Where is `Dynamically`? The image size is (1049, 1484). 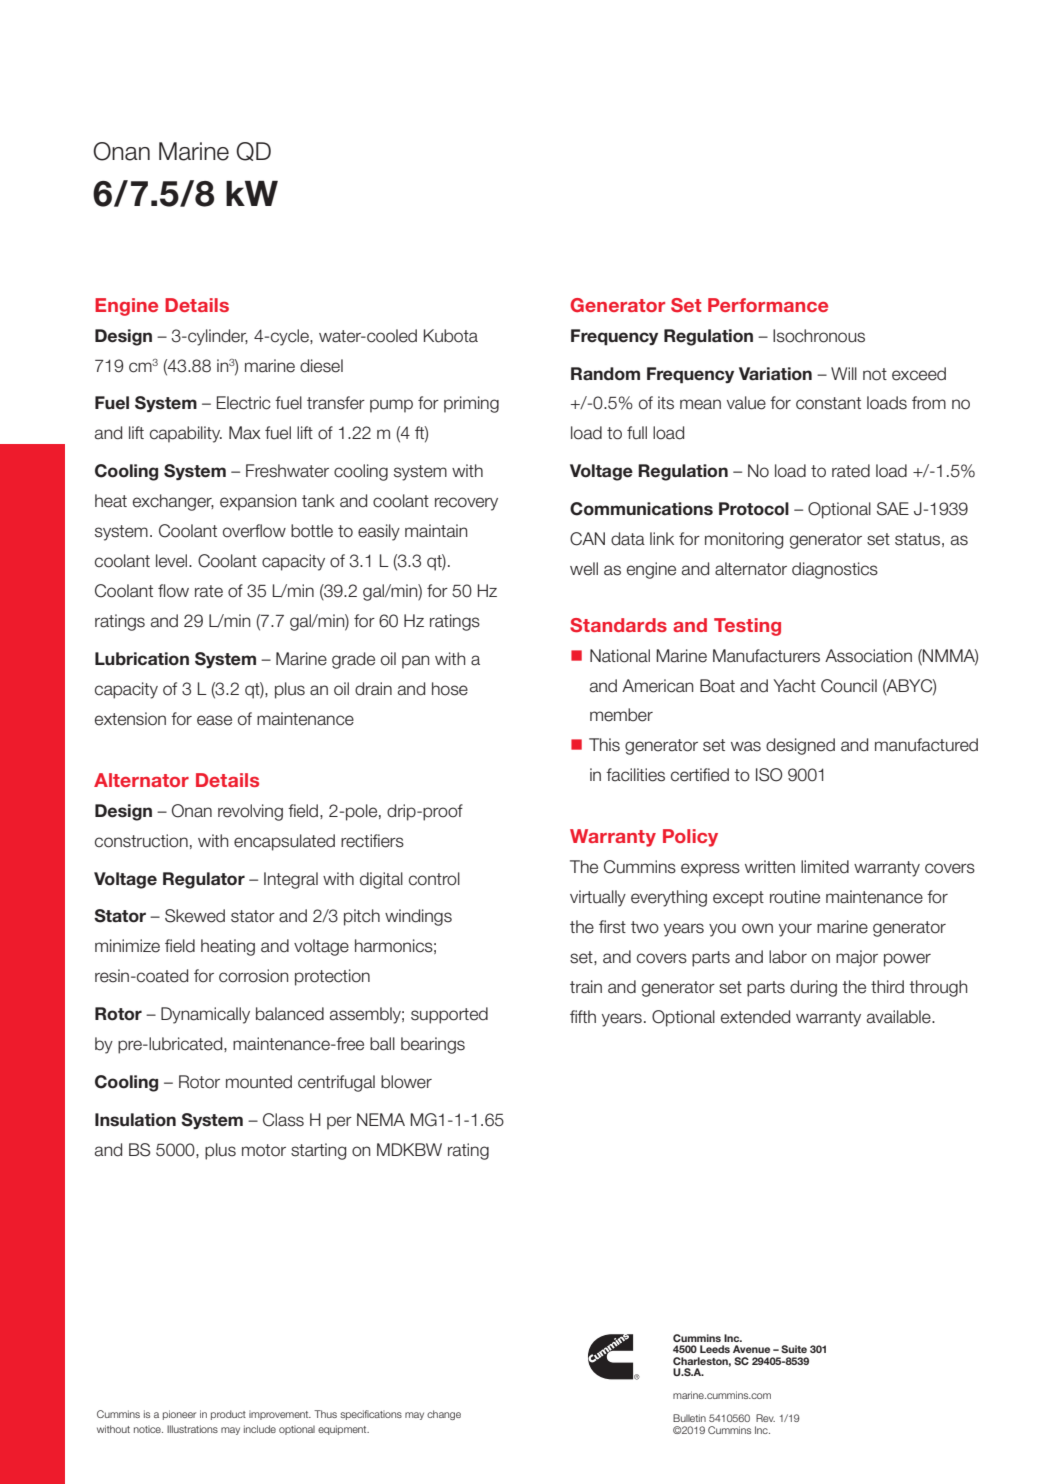
Dynamically is located at coordinates (205, 1015).
